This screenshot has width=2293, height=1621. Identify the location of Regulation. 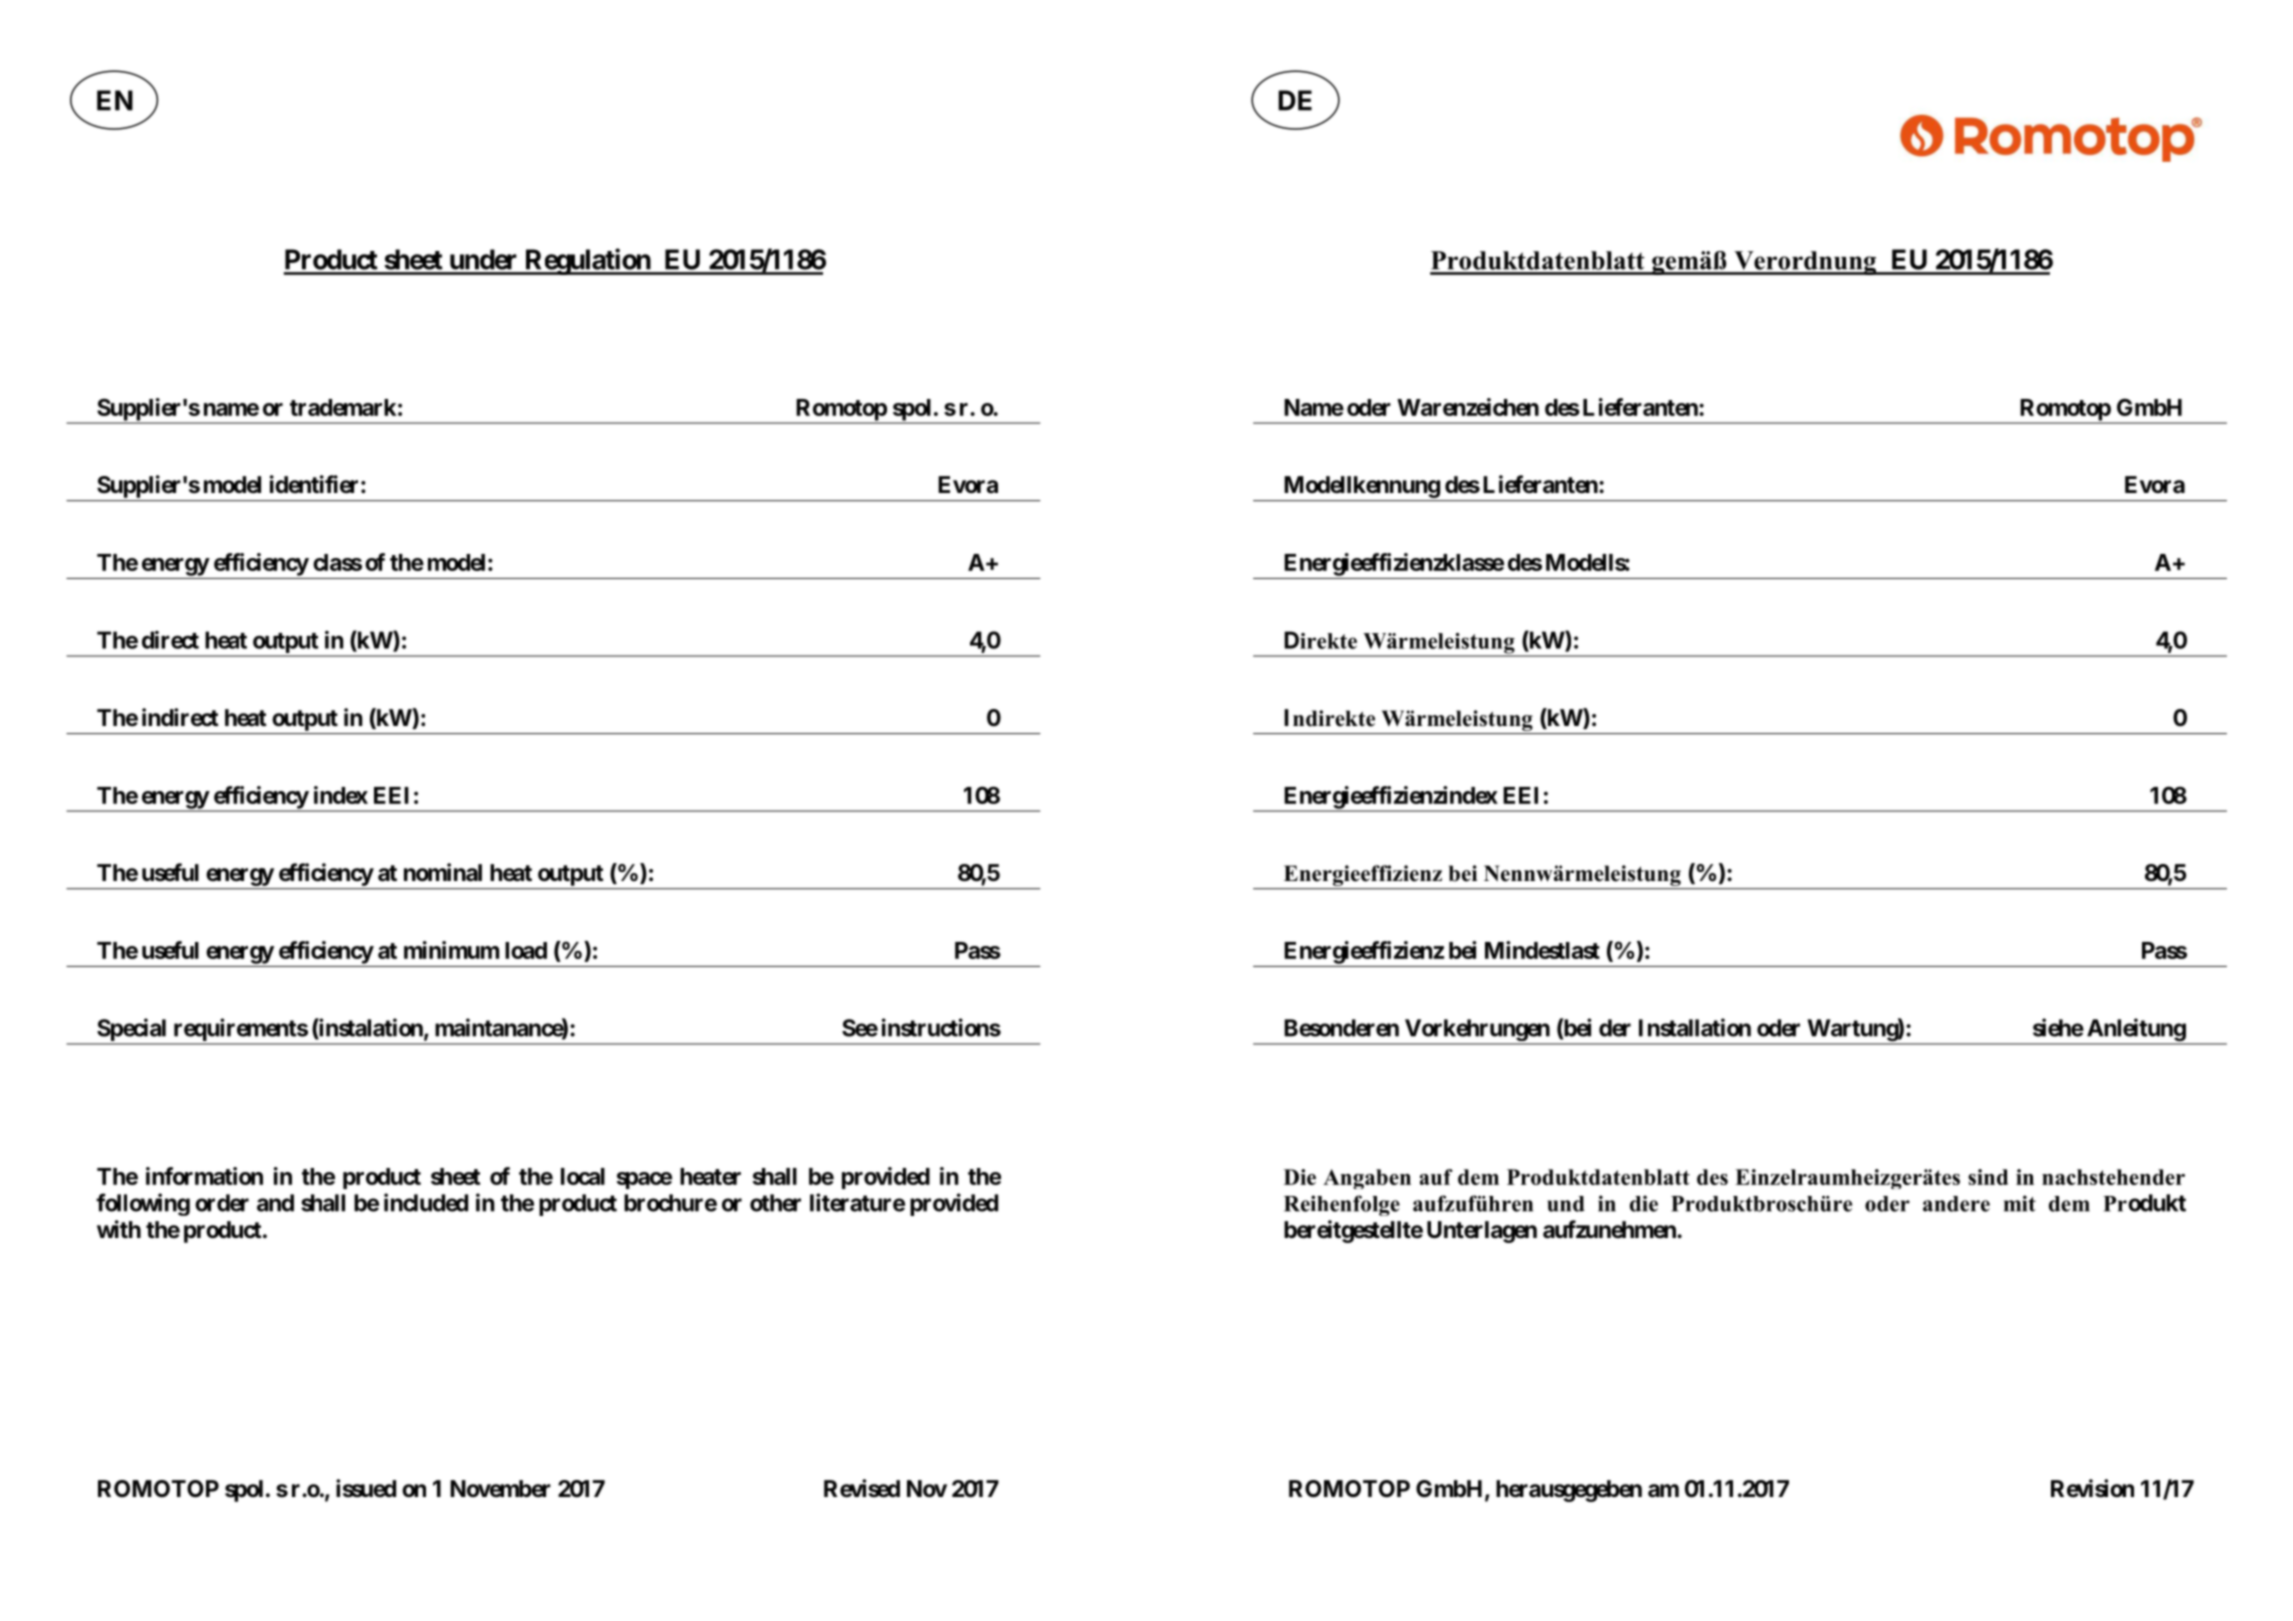
(587, 261).
